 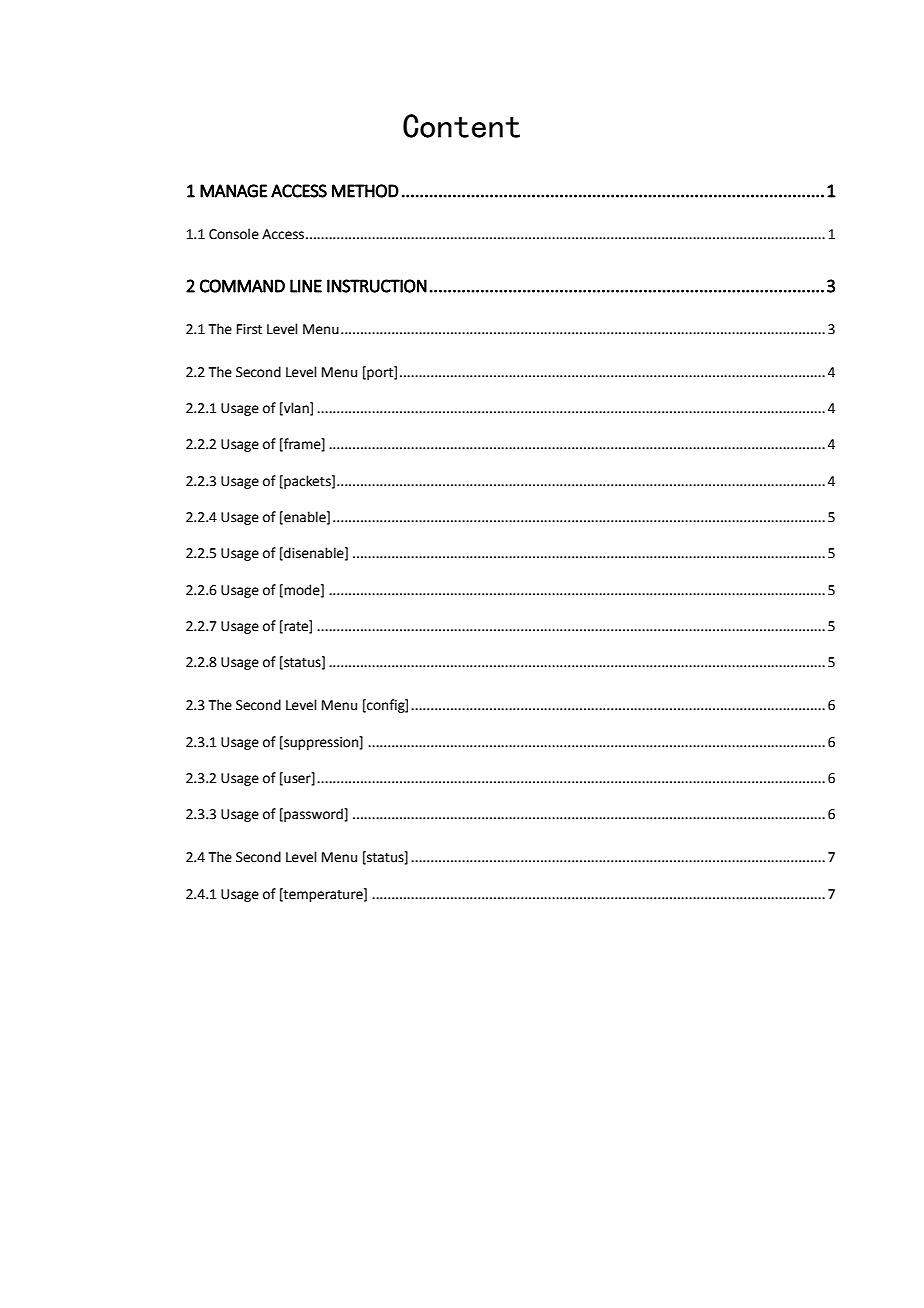 I want to click on INSTRUCTION, so click(x=377, y=286).
